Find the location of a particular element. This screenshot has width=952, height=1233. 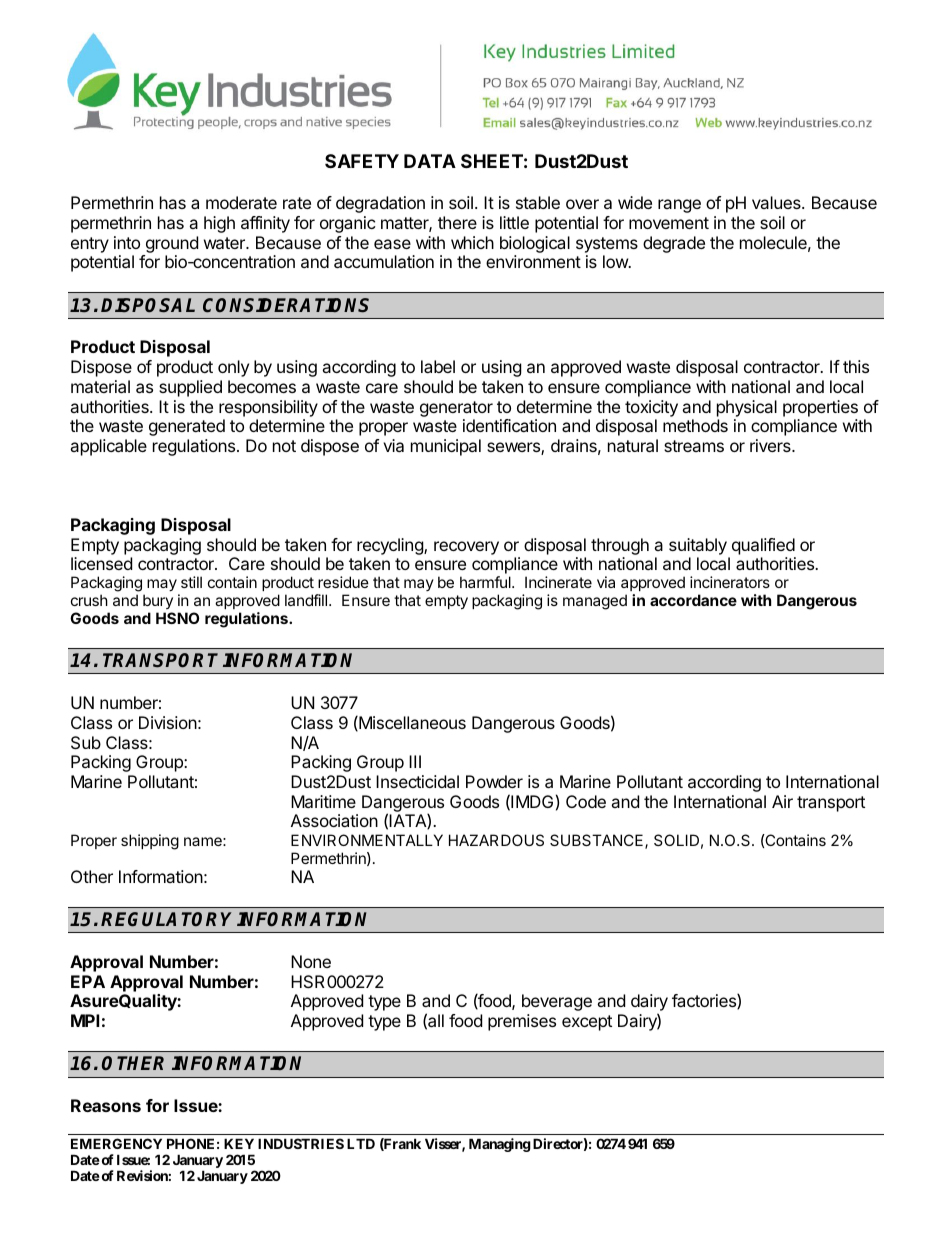

accordance is located at coordinates (693, 600).
